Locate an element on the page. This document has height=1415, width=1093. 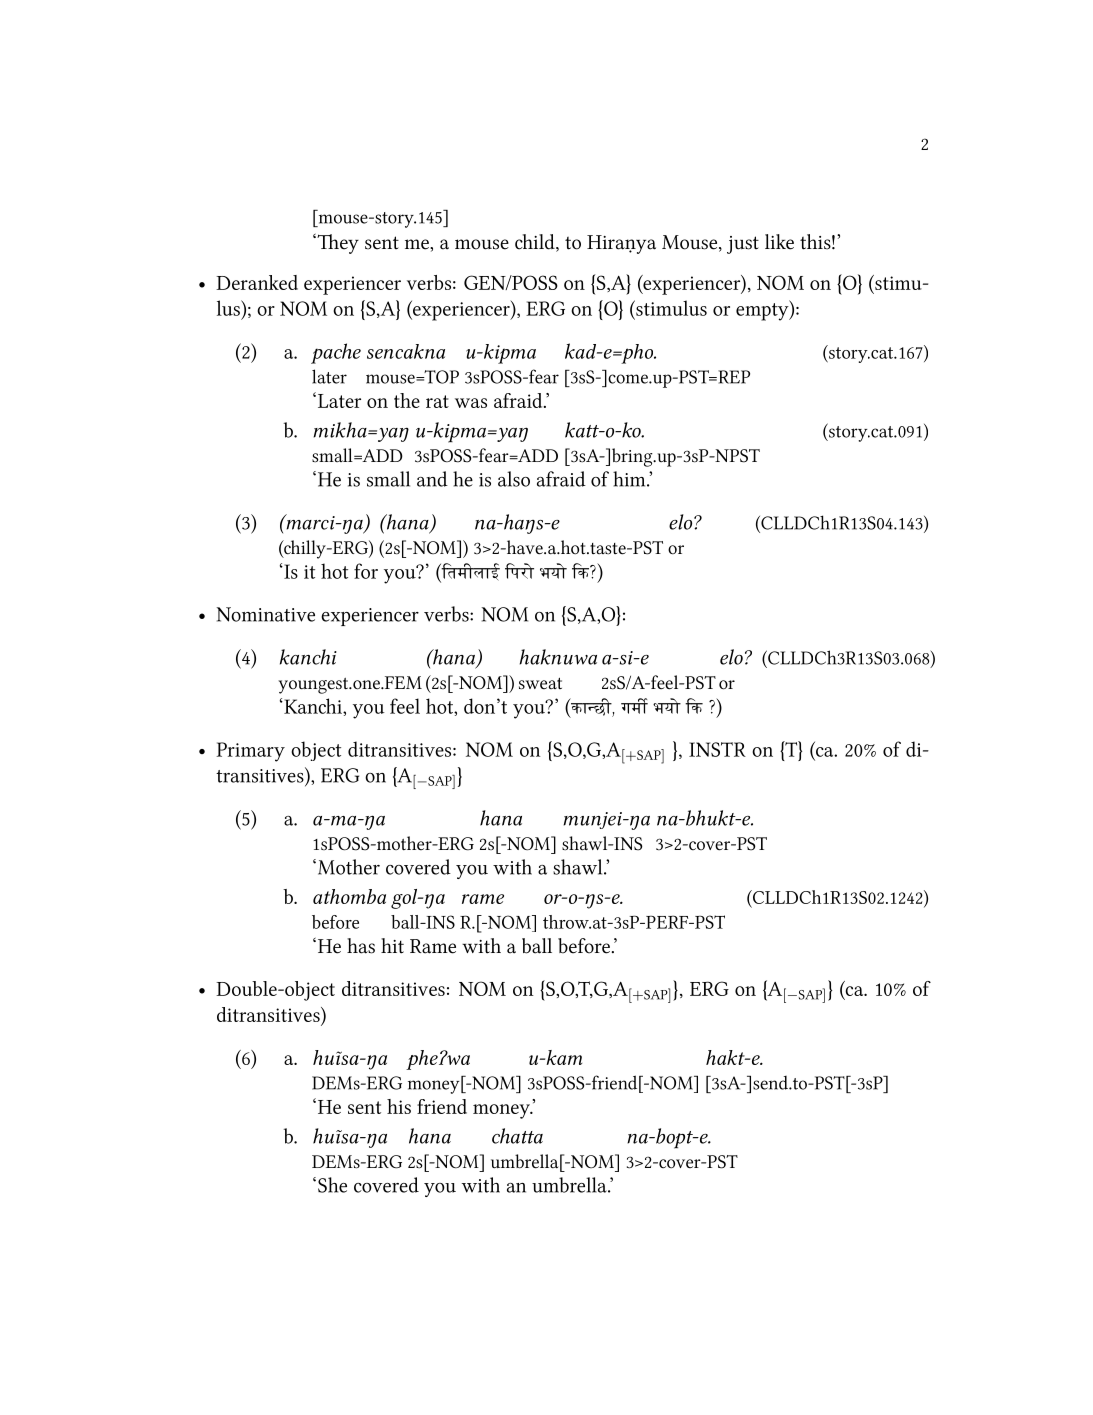
hit is located at coordinates (392, 946).
